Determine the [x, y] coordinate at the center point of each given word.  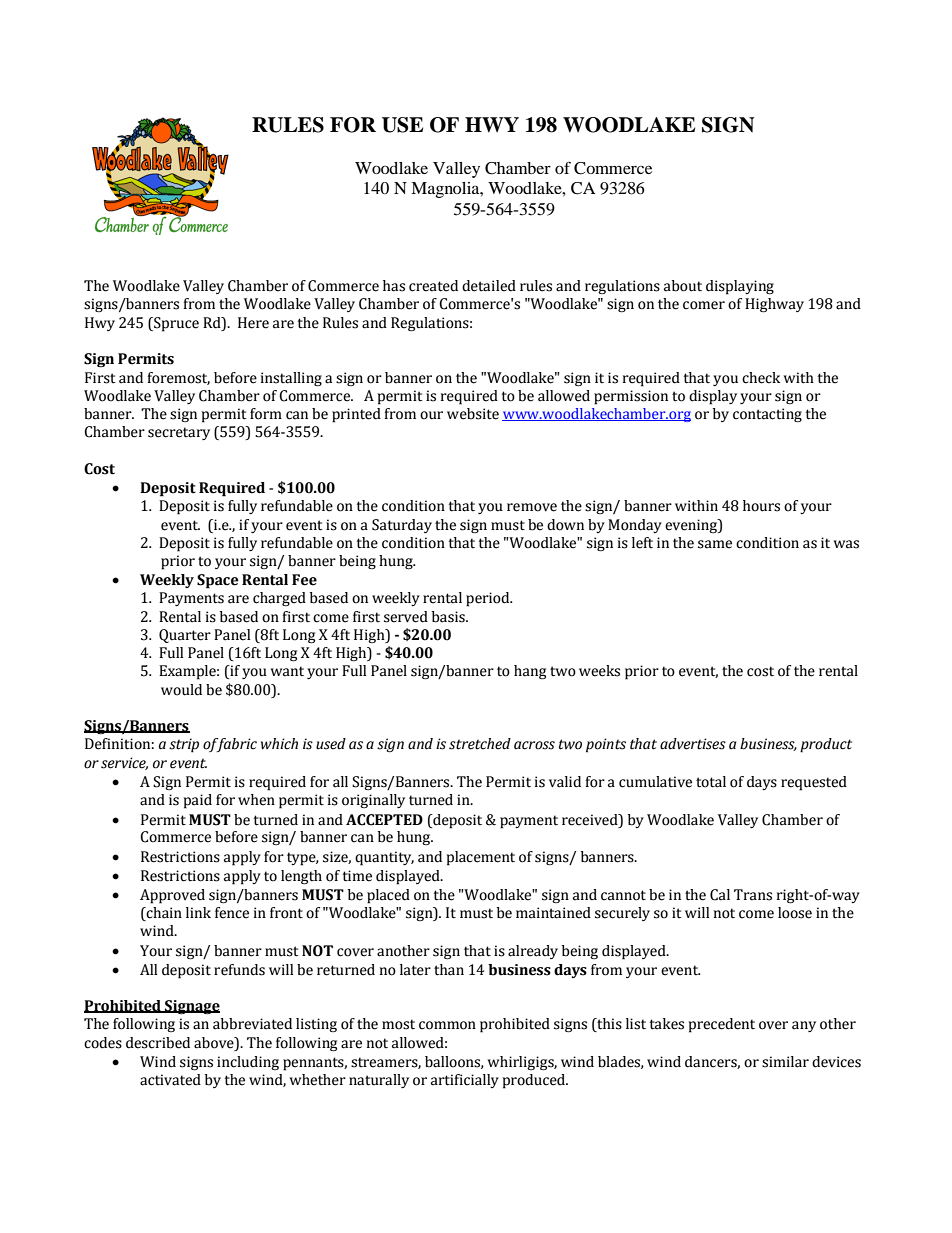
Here [253, 323]
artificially [465, 1081]
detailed [489, 286]
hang [530, 672]
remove [532, 507]
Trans [753, 895]
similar [785, 1062]
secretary [179, 433]
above [215, 1043]
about [683, 286]
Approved [172, 896]
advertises [693, 744]
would [181, 690]
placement [481, 858]
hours [761, 506]
